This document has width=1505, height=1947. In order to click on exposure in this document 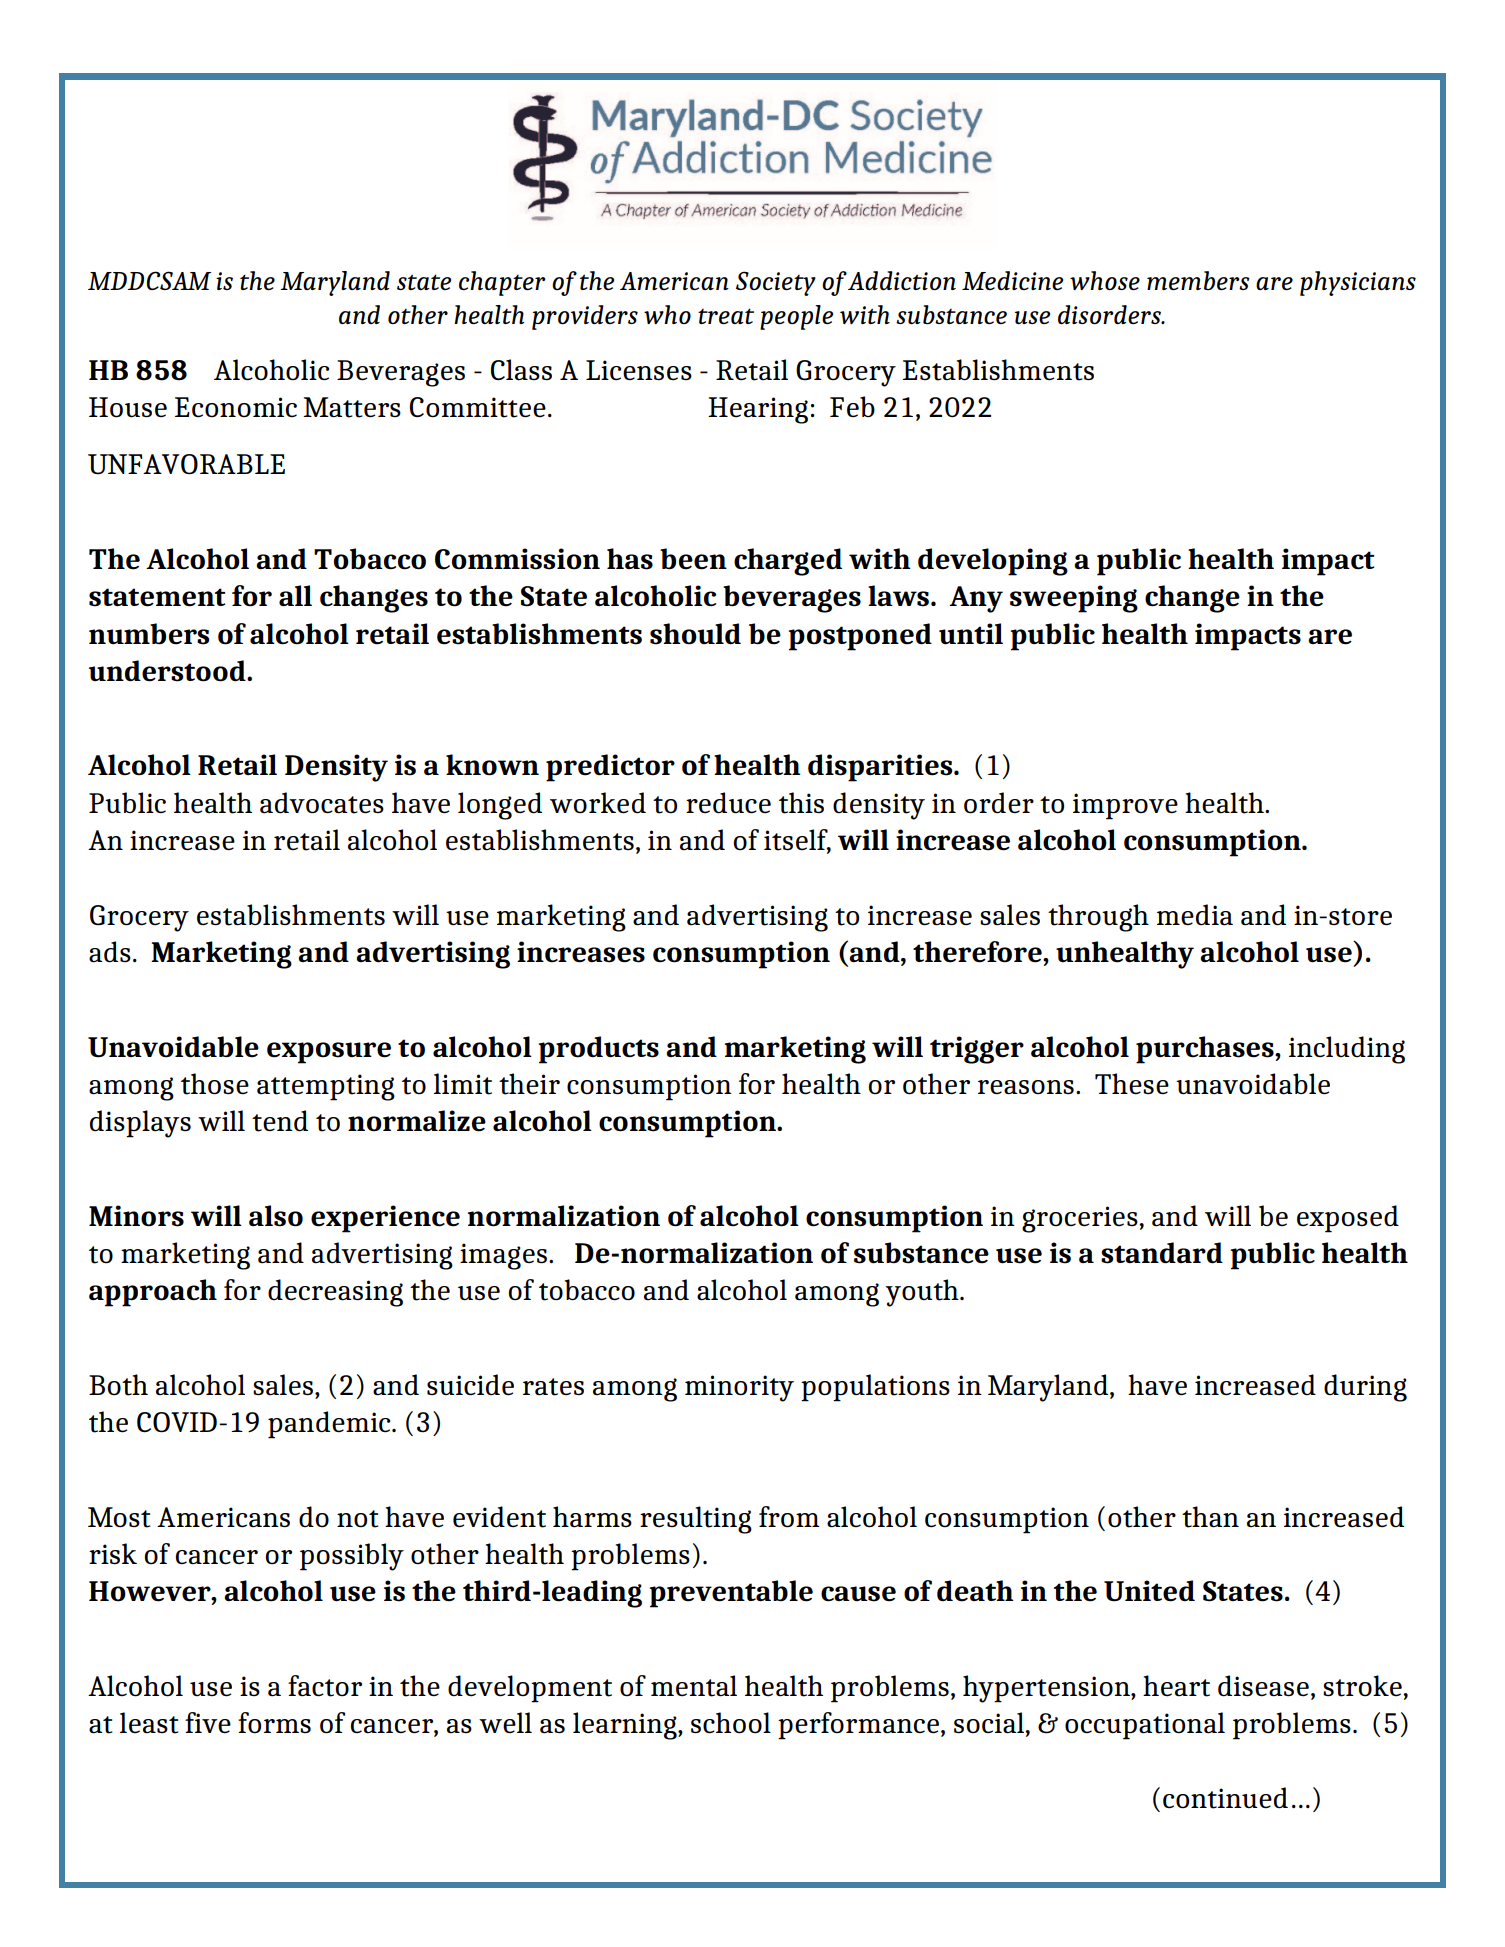, I will do `click(329, 1053)`.
